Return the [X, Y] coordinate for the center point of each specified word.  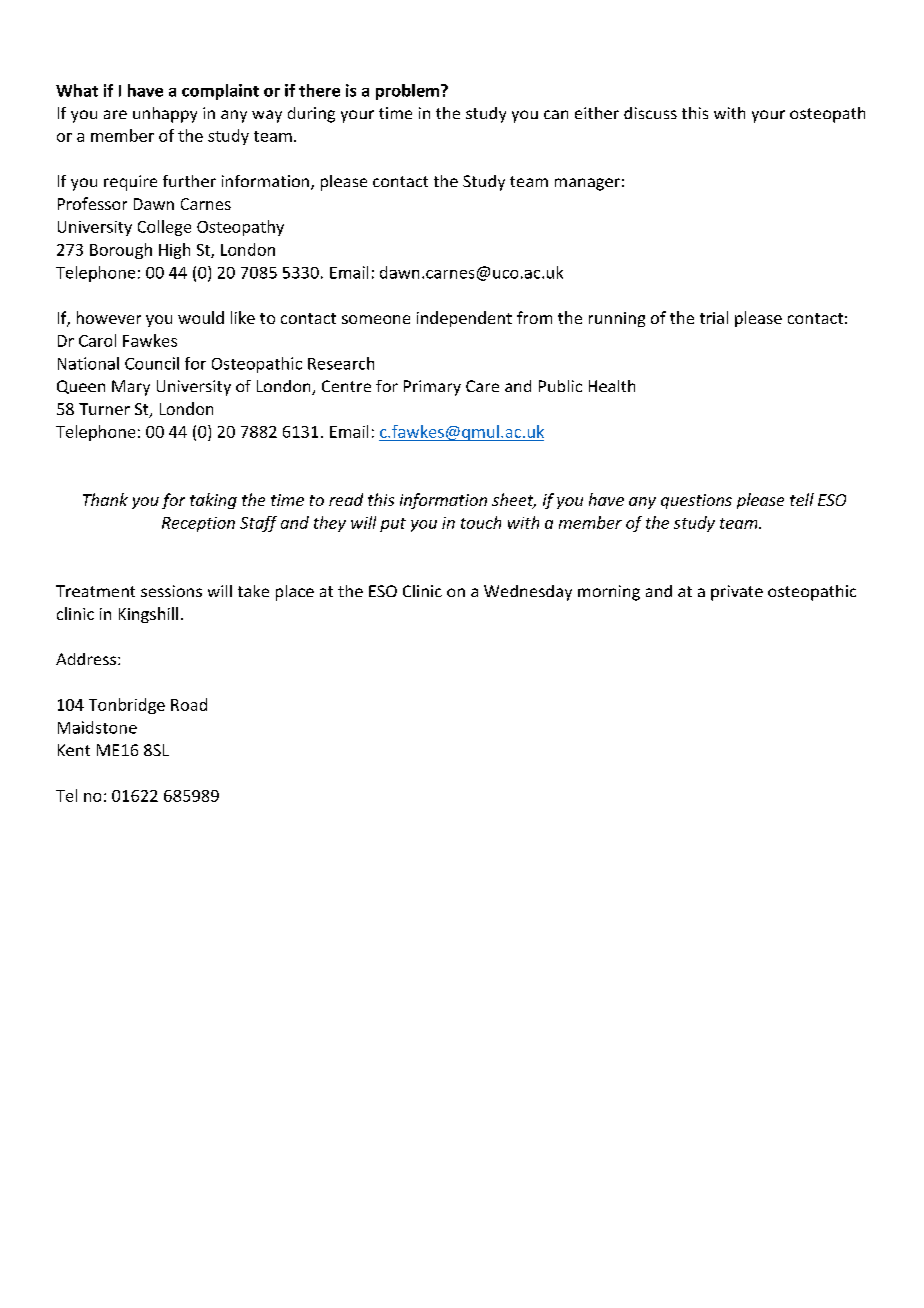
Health [612, 386]
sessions [171, 591]
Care [482, 386]
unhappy [165, 115]
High [174, 251]
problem [409, 92]
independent [464, 319]
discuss [650, 113]
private [737, 593]
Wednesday [528, 593]
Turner [104, 409]
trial [714, 317]
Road [189, 704]
